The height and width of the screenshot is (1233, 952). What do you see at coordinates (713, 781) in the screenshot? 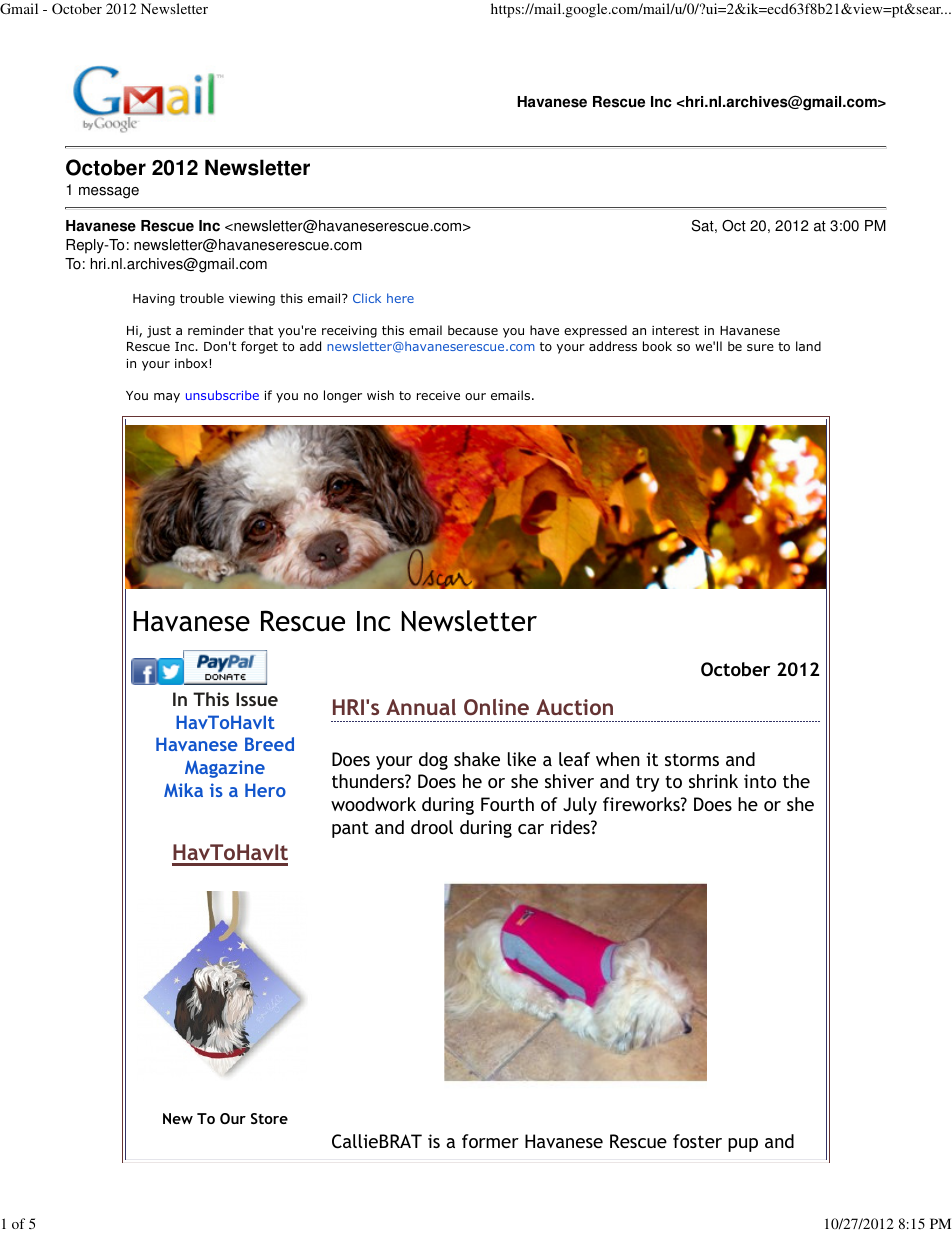
I see `shrink` at bounding box center [713, 781].
